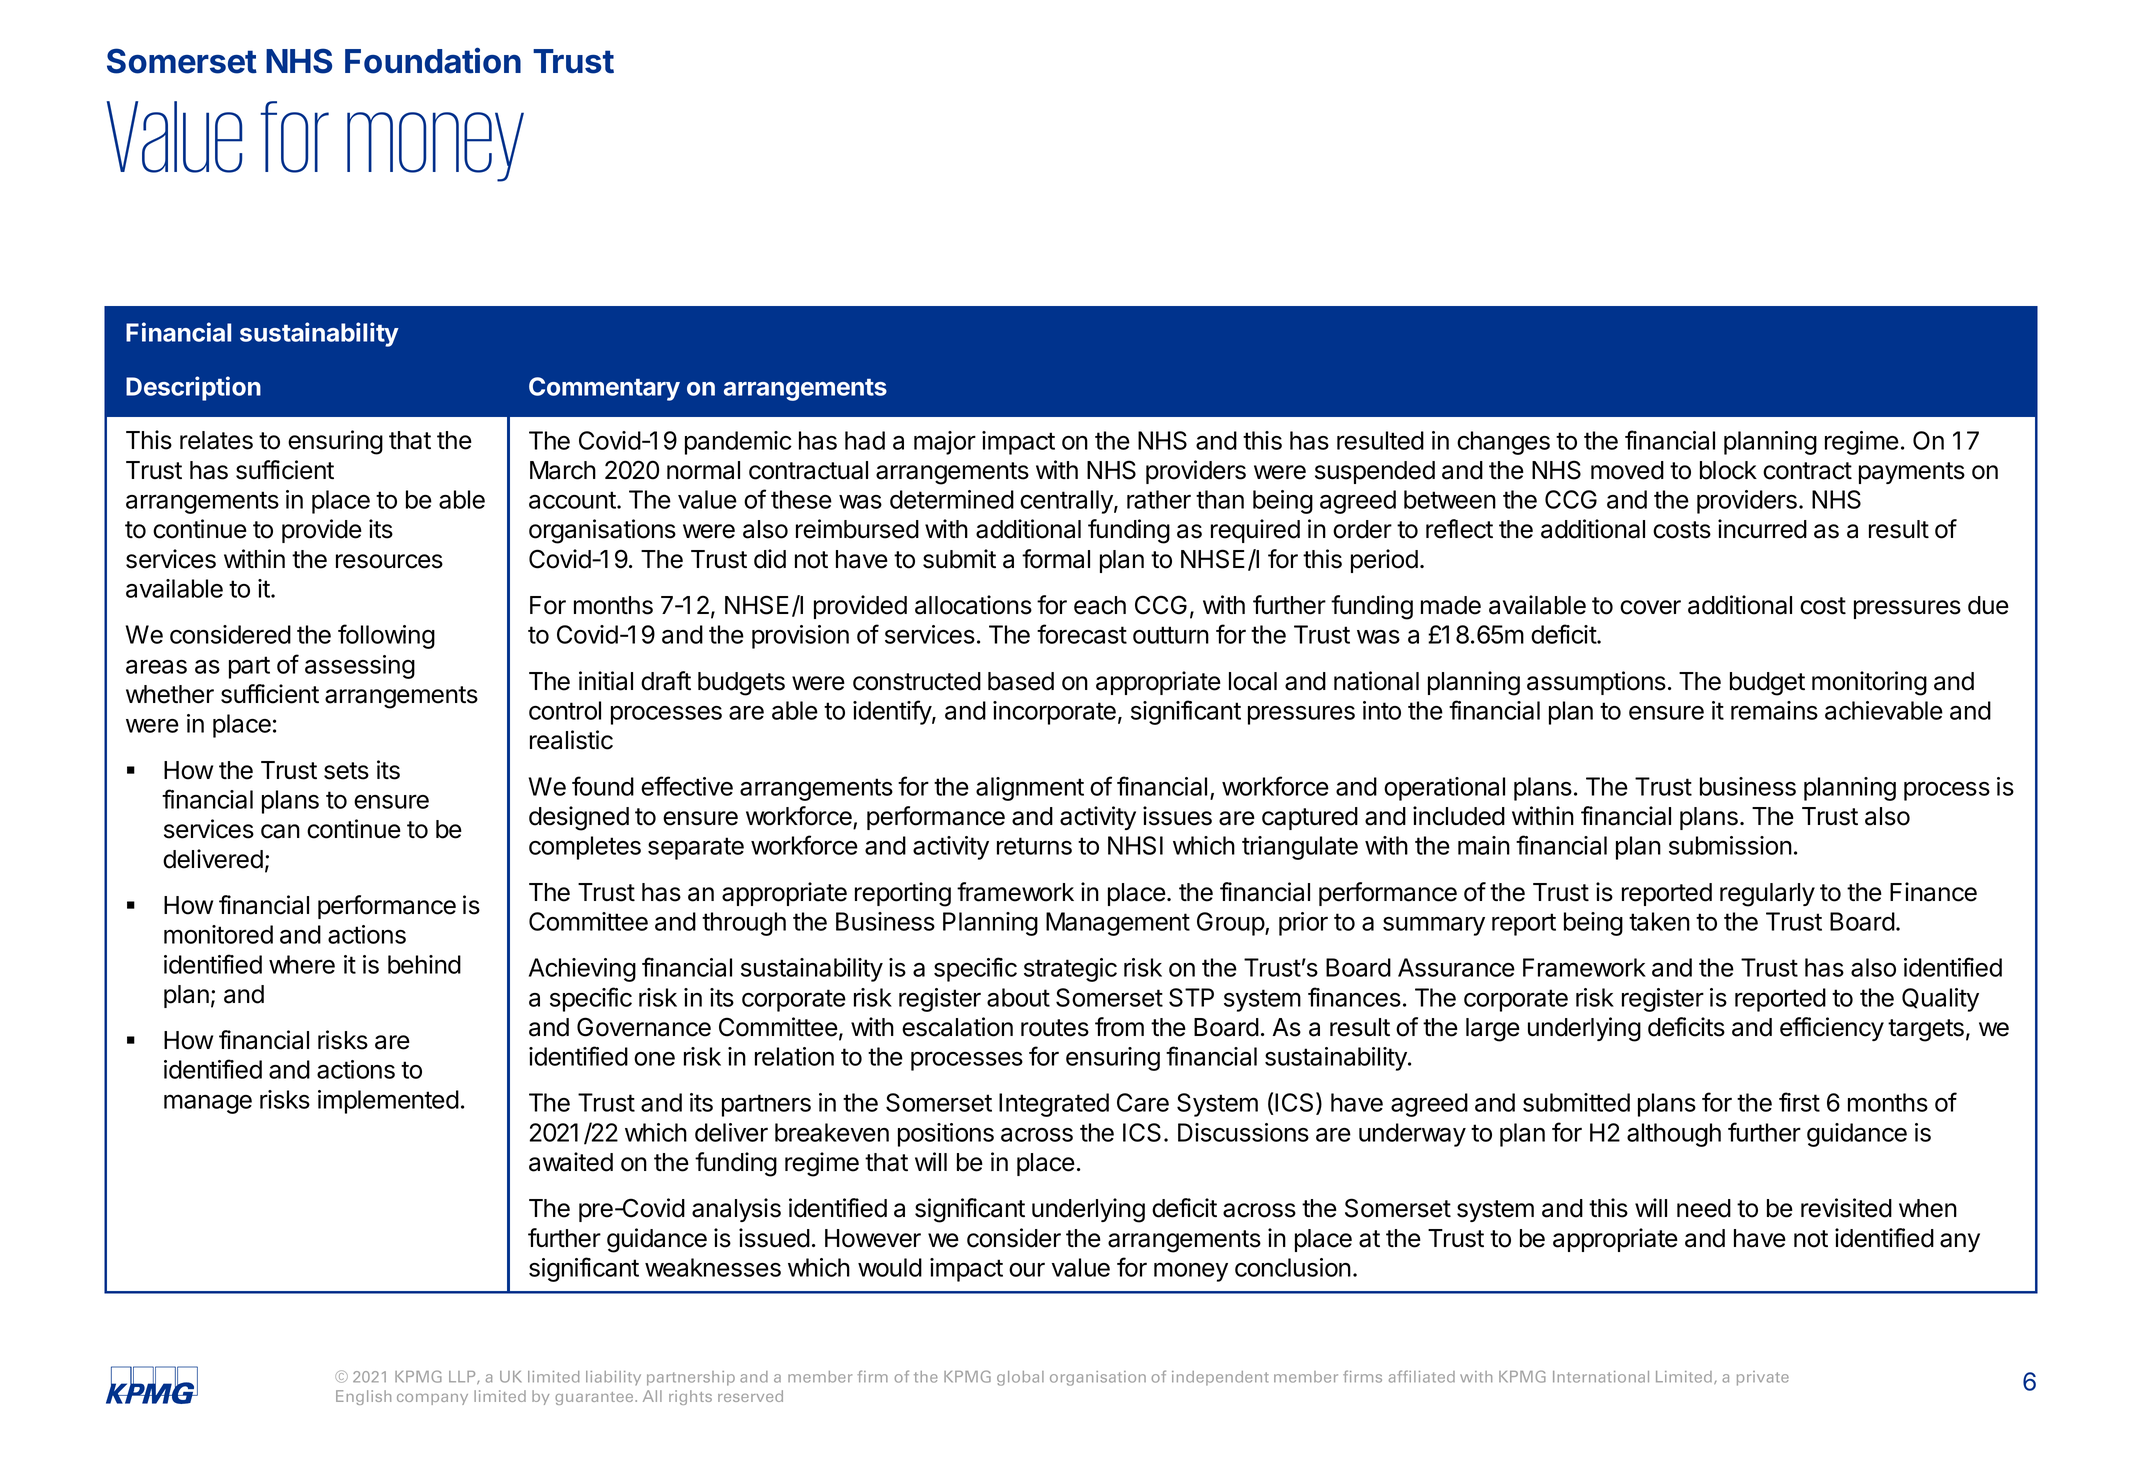 This screenshot has width=2142, height=1483. Describe the element at coordinates (1674, 1135) in the screenshot. I see `although` at that location.
